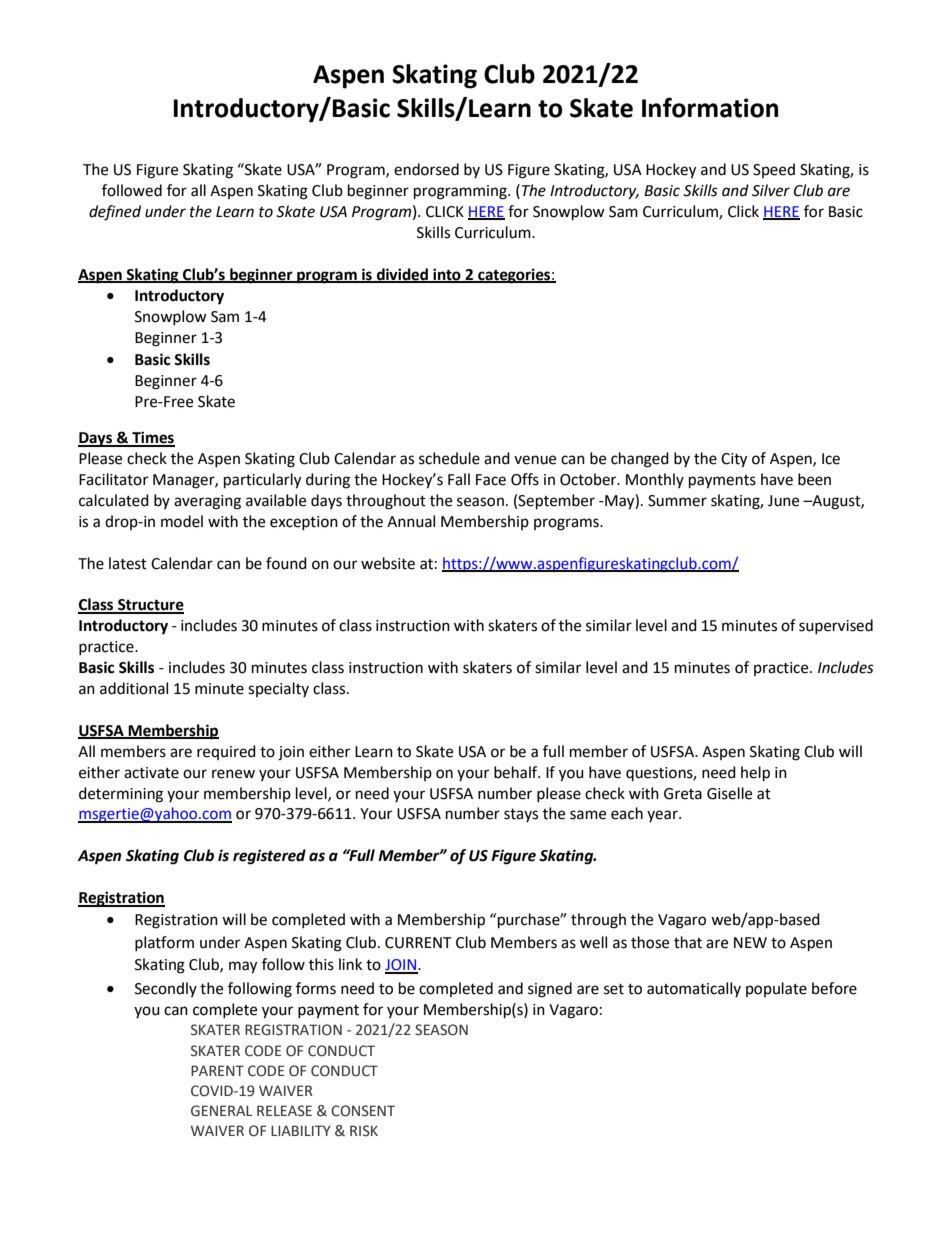 Image resolution: width=952 pixels, height=1233 pixels. Describe the element at coordinates (729, 793) in the document. I see `Giselle` at that location.
